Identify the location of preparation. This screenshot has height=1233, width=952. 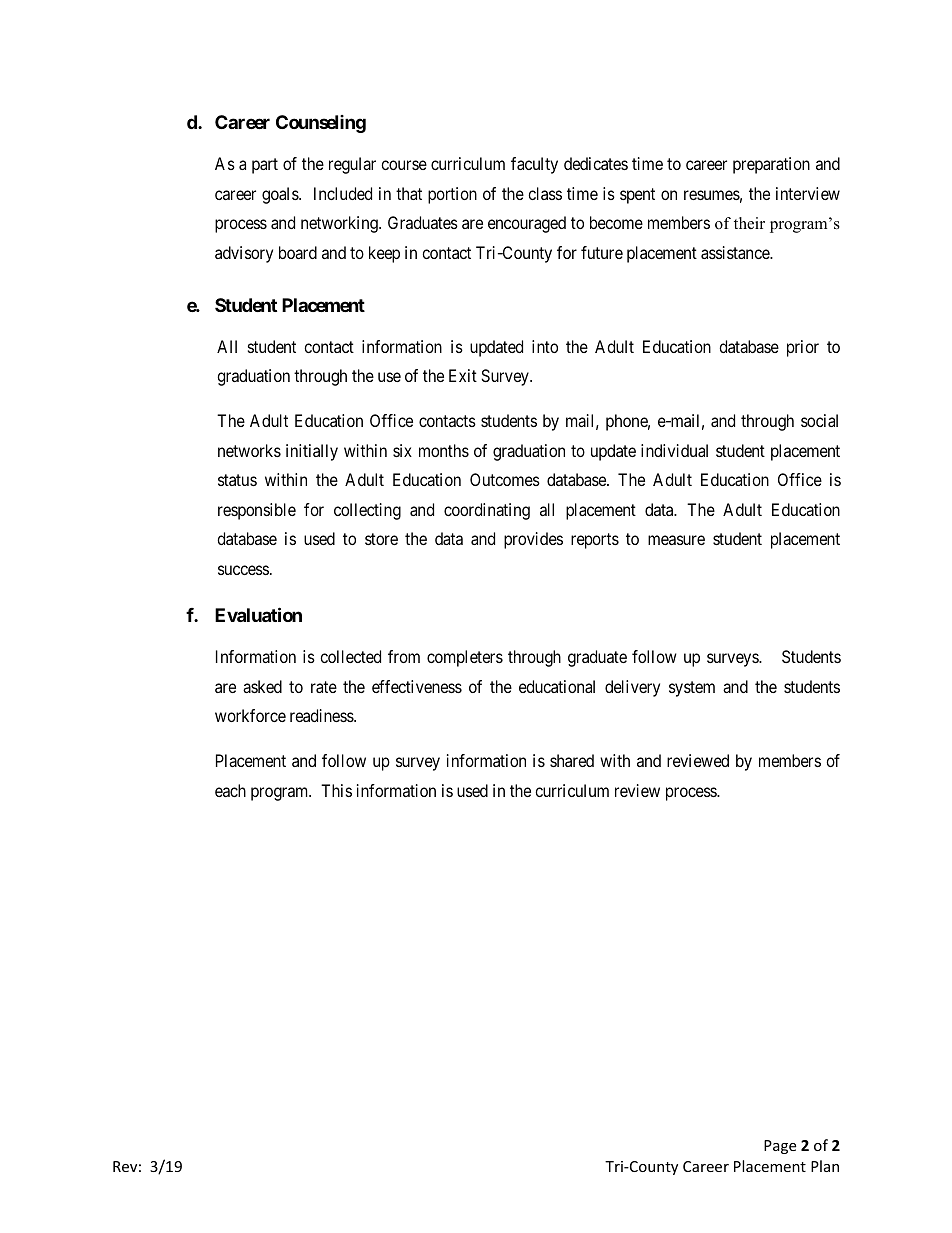
(771, 165).
